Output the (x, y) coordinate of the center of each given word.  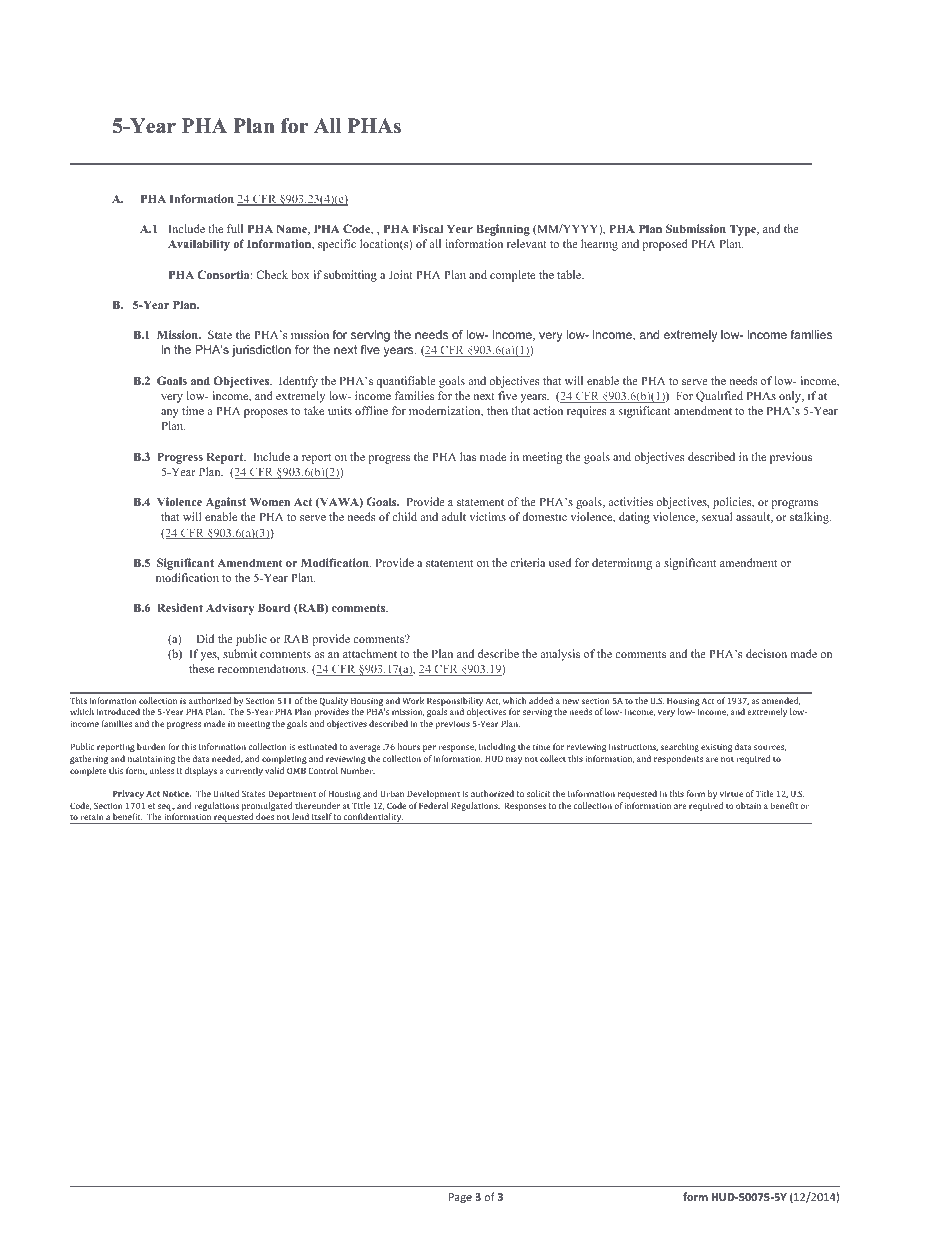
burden (151, 746)
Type (744, 230)
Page (460, 1198)
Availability (199, 245)
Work (413, 700)
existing (716, 748)
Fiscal (428, 228)
